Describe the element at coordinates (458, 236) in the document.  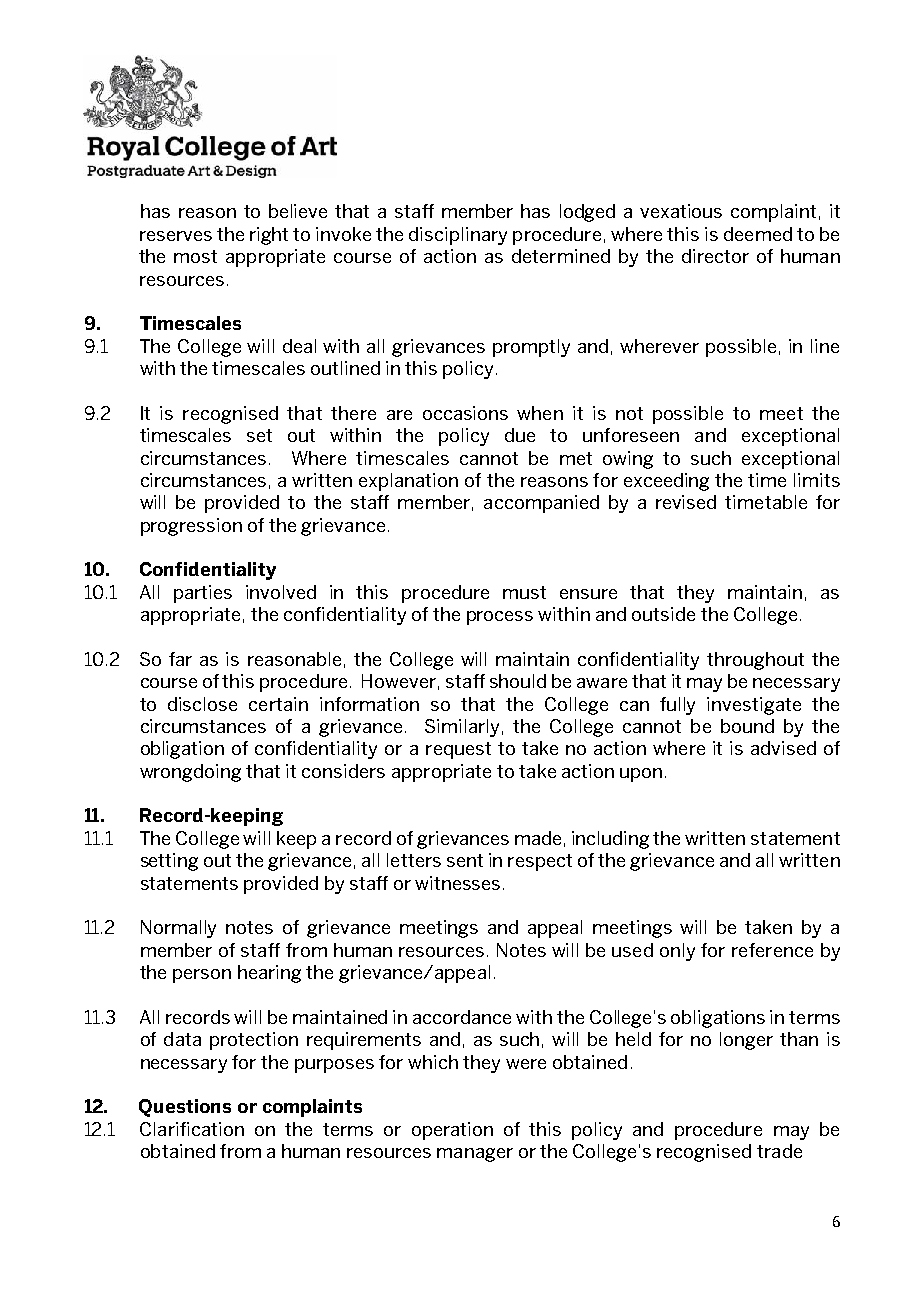
I see `disciplinary` at that location.
